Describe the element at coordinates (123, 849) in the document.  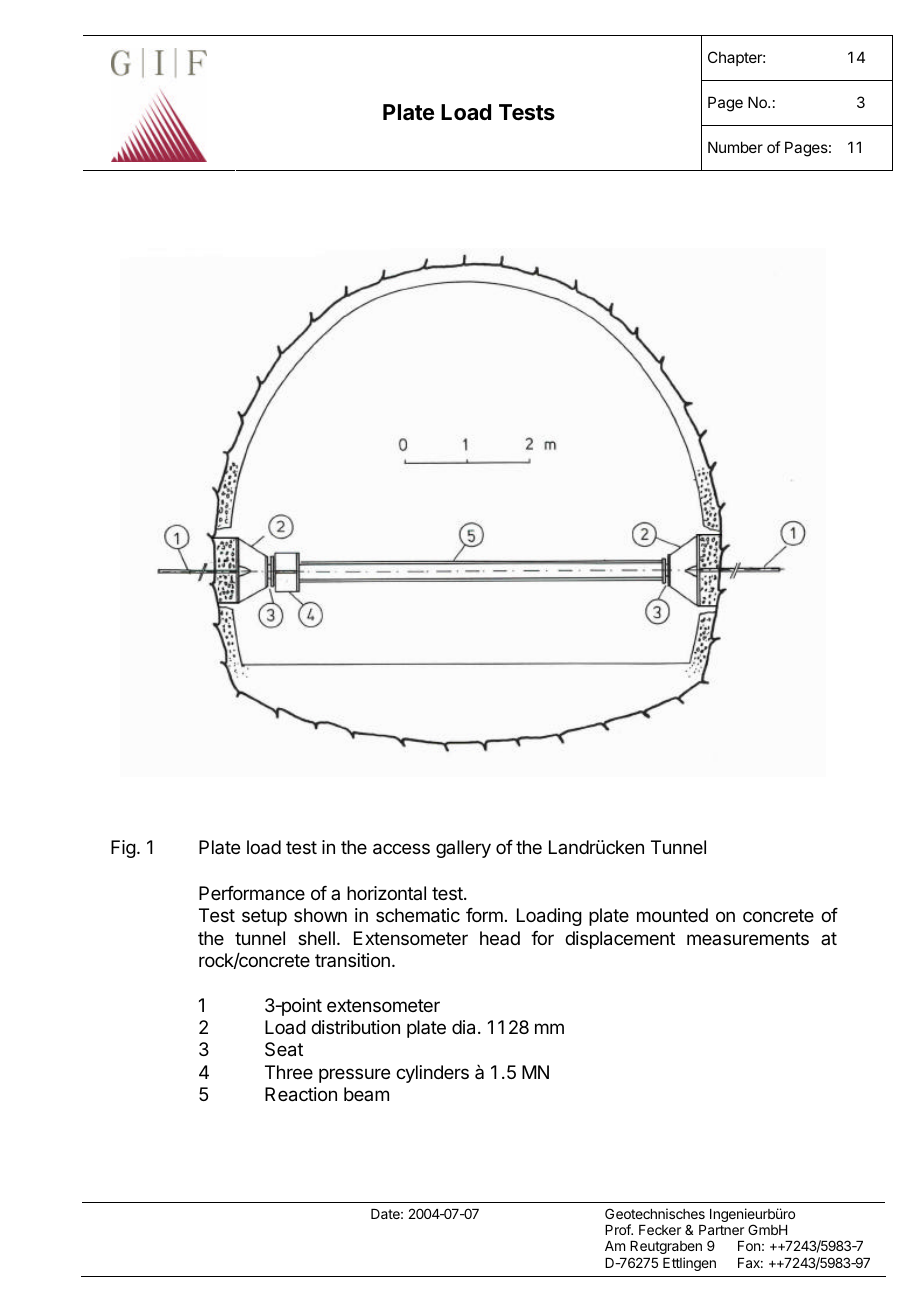
I see `Fig` at that location.
